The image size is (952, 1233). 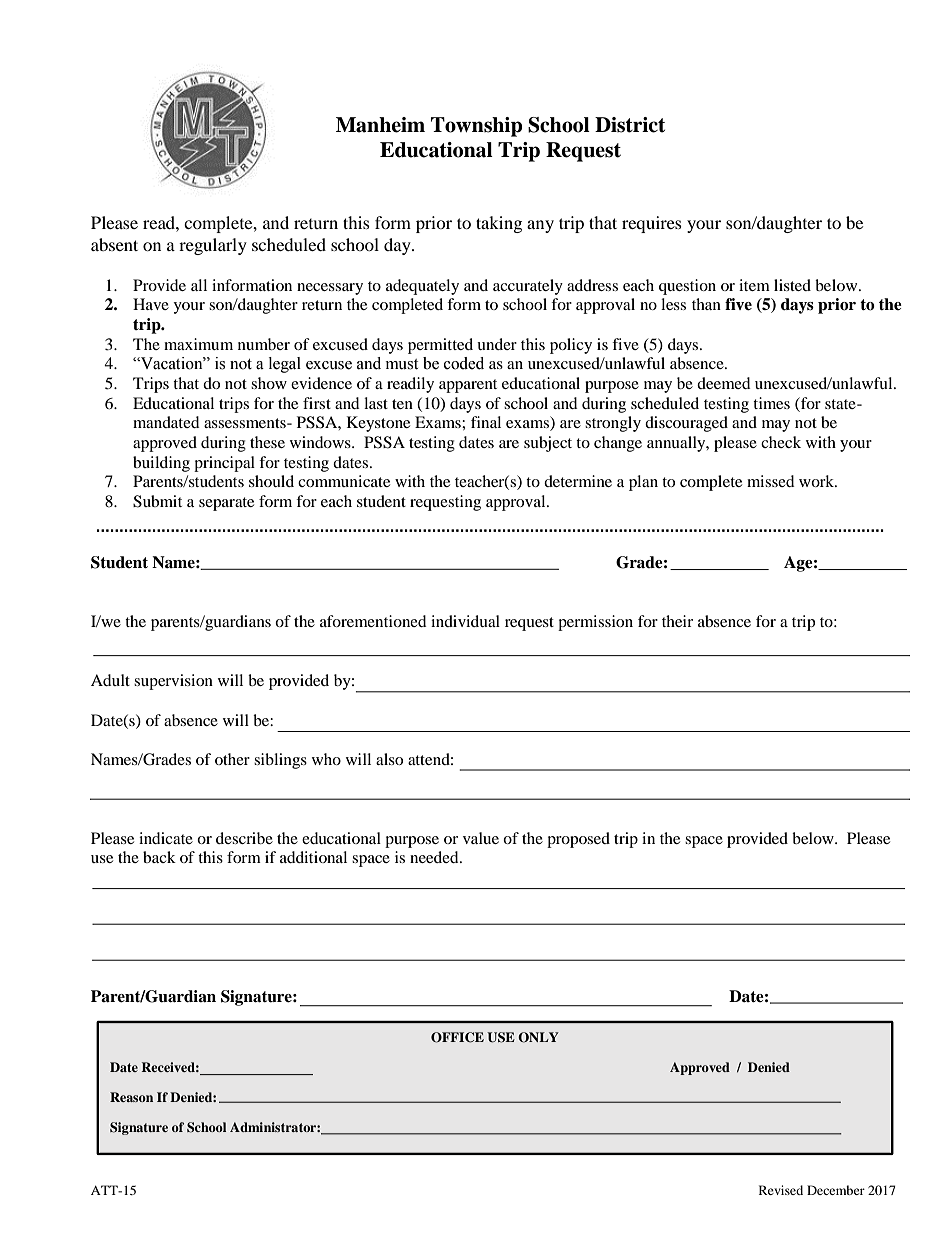 I want to click on back, so click(x=159, y=857).
